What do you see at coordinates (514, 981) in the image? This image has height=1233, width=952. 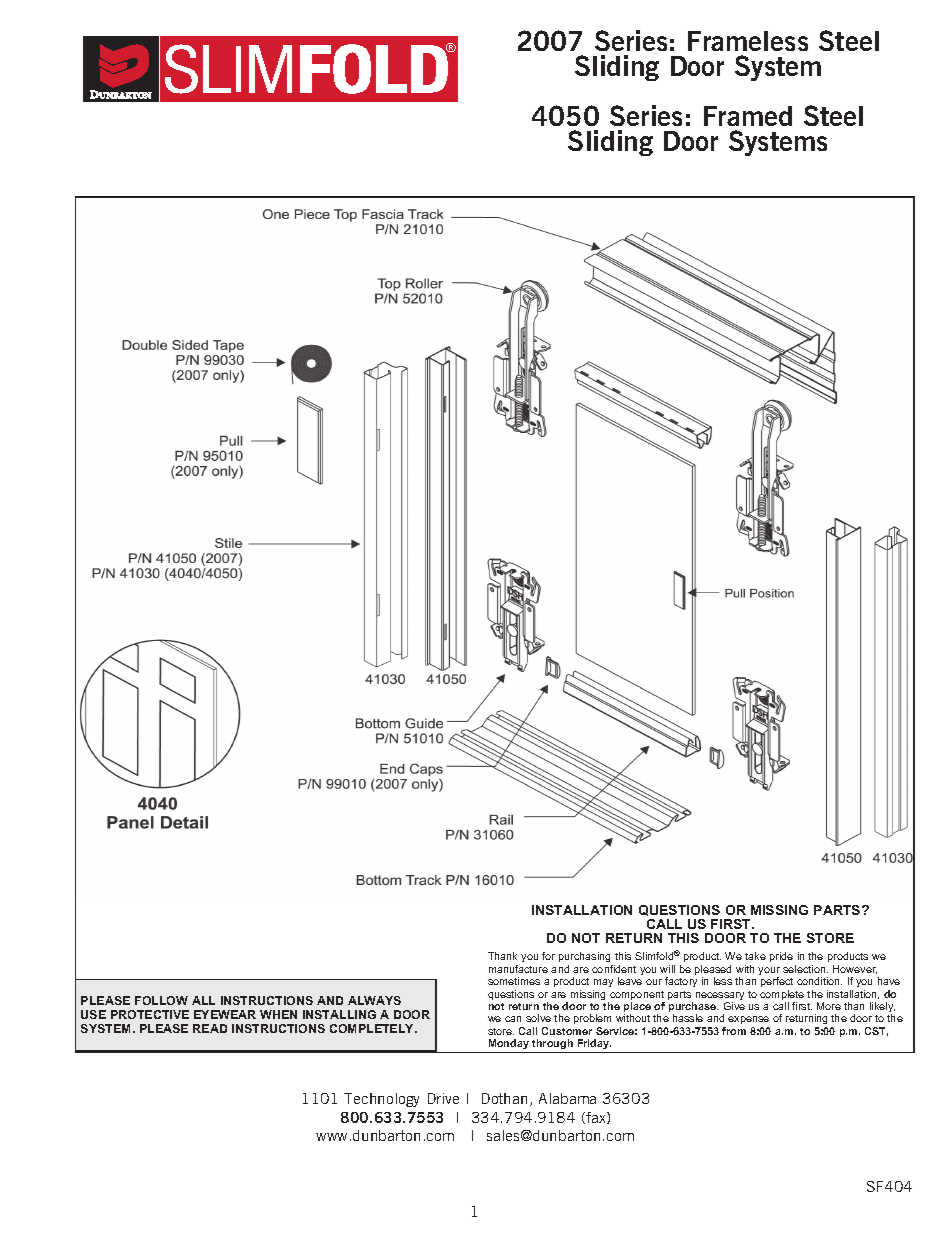 I see `sometimes` at bounding box center [514, 981].
